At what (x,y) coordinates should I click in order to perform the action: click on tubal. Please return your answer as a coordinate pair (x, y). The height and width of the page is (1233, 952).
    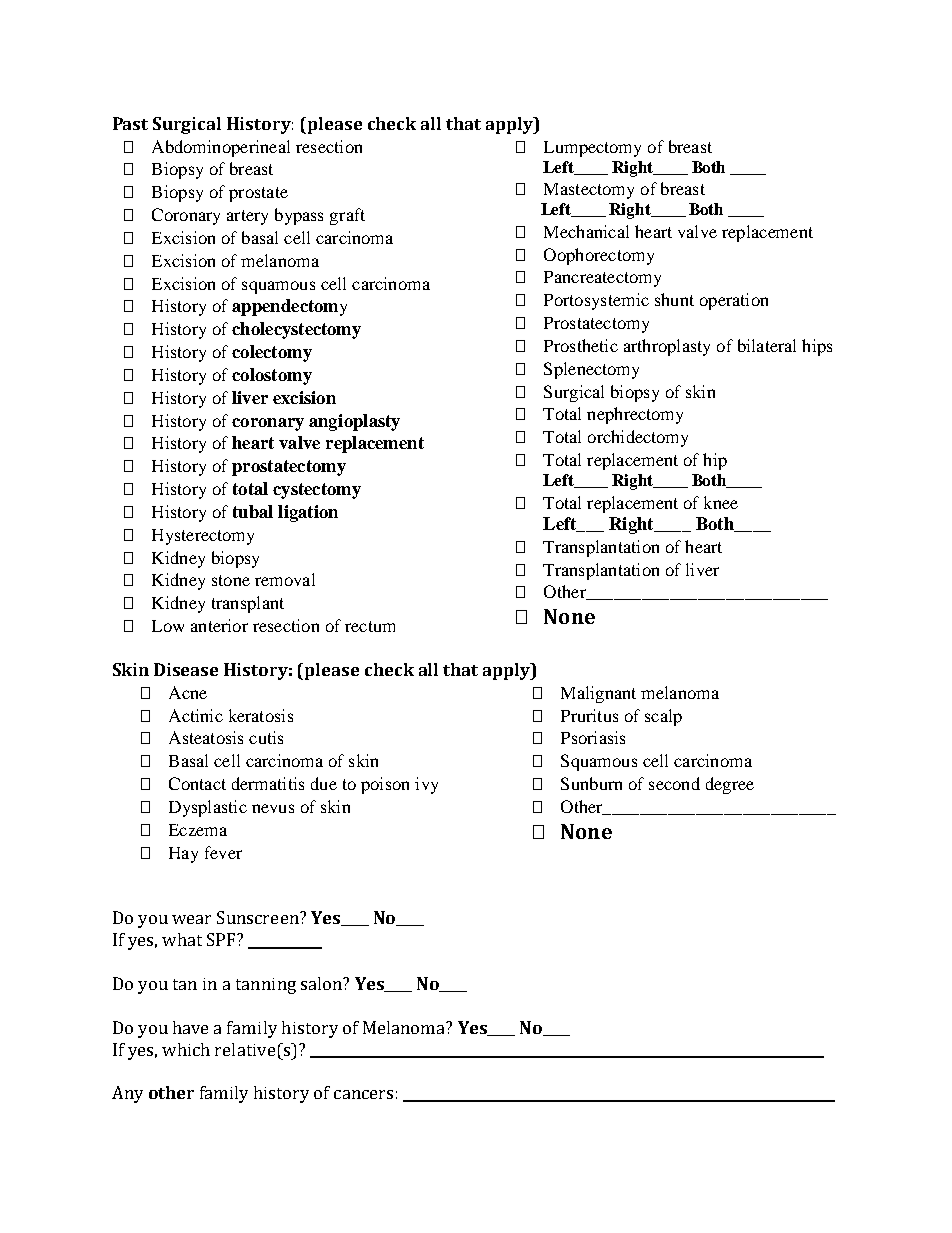
    Looking at the image, I should click on (253, 511).
